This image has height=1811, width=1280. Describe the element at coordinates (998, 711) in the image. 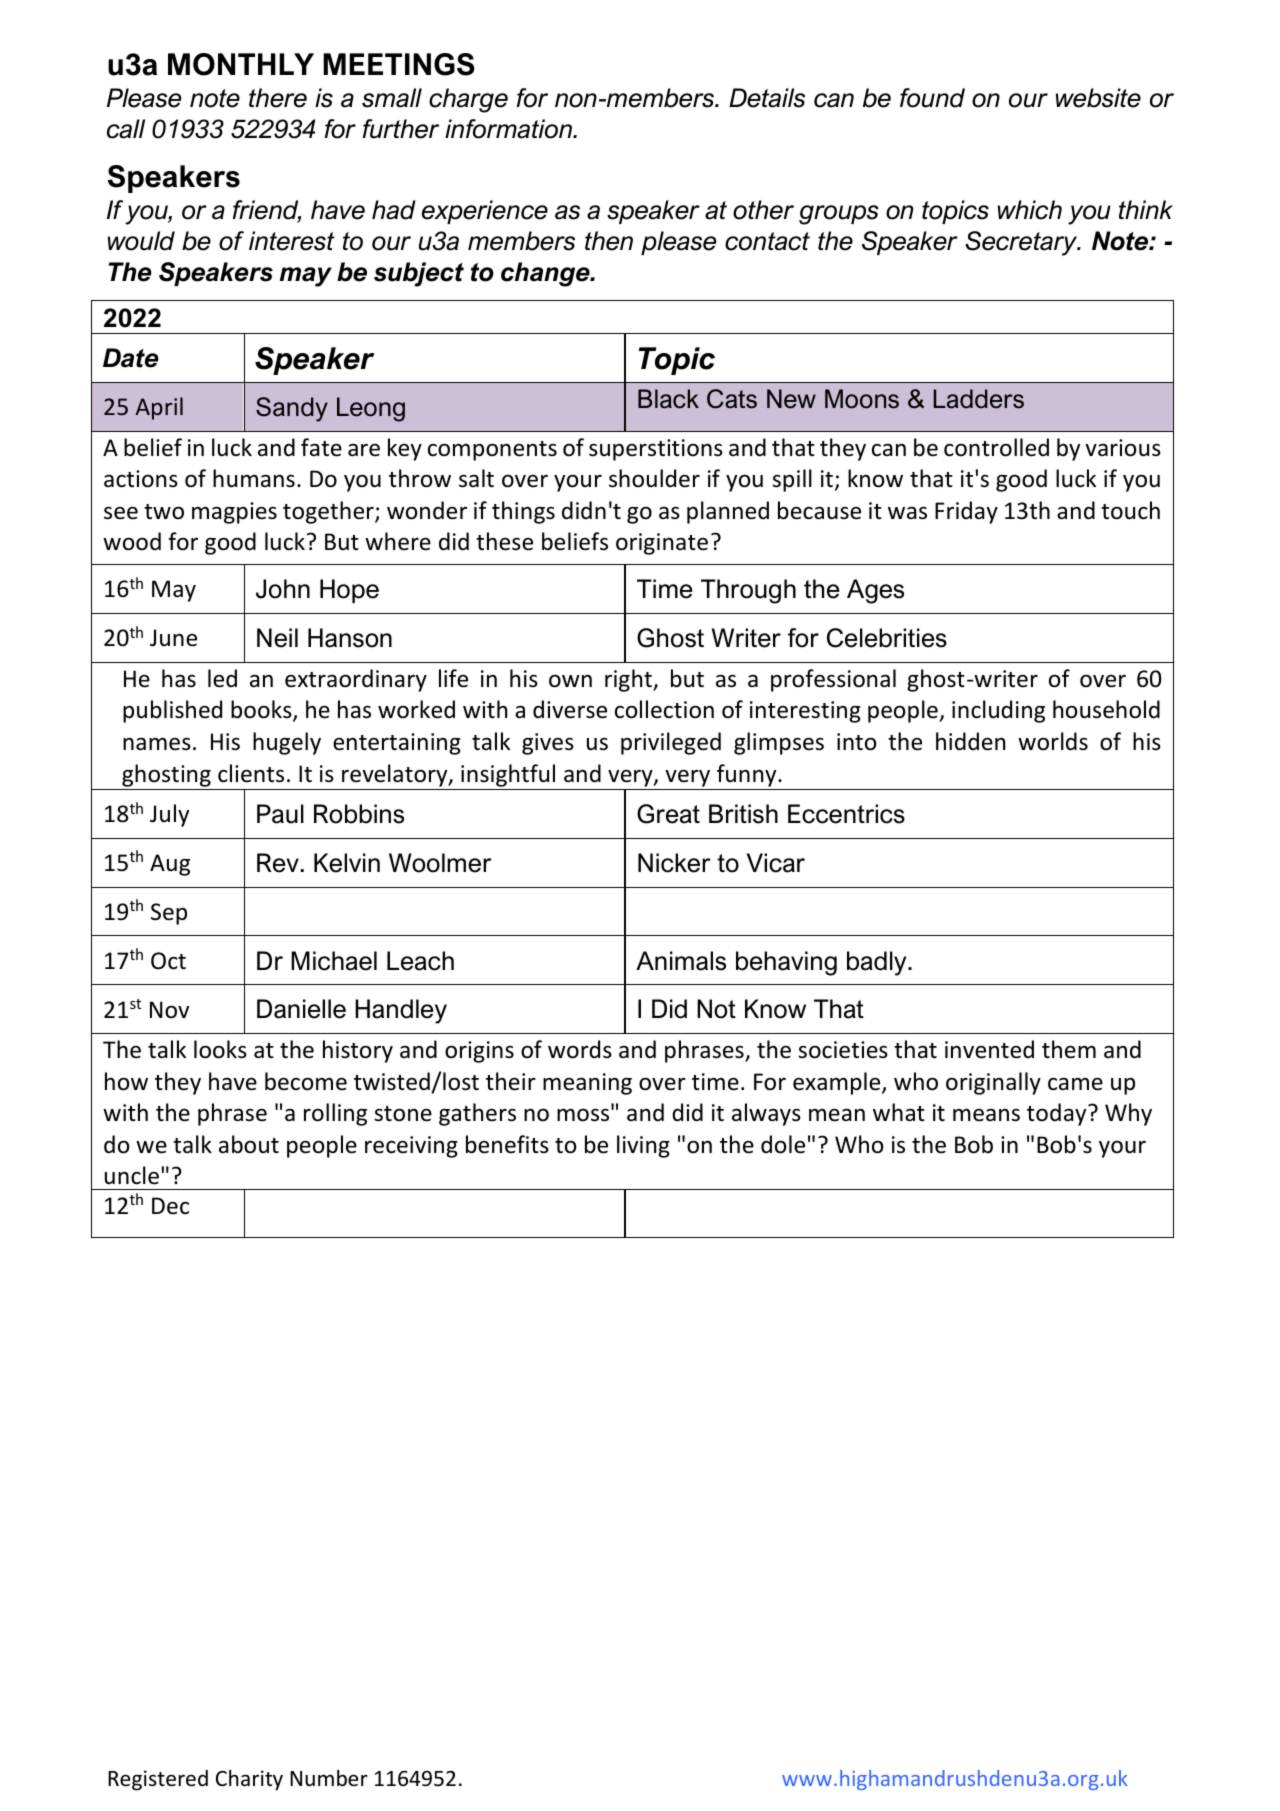

I see `including` at that location.
